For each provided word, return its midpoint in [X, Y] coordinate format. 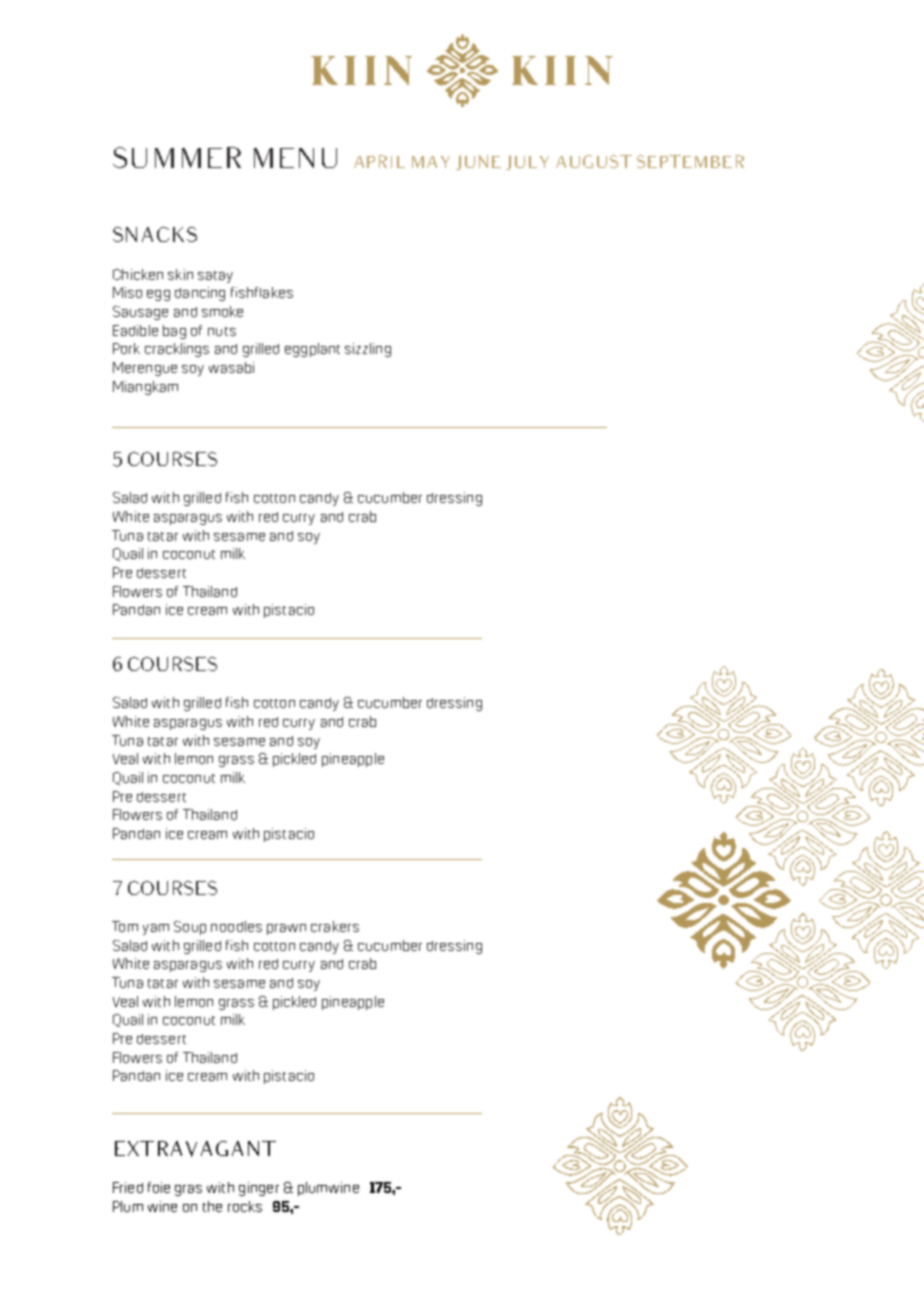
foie [159, 1187]
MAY [431, 162]
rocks [245, 1206]
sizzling [368, 350]
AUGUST [594, 161]
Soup [190, 928]
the [212, 1206]
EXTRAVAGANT [195, 1149]
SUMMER [177, 157]
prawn [286, 929]
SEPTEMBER [690, 161]
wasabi [231, 367]
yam [156, 929]
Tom [125, 926]
